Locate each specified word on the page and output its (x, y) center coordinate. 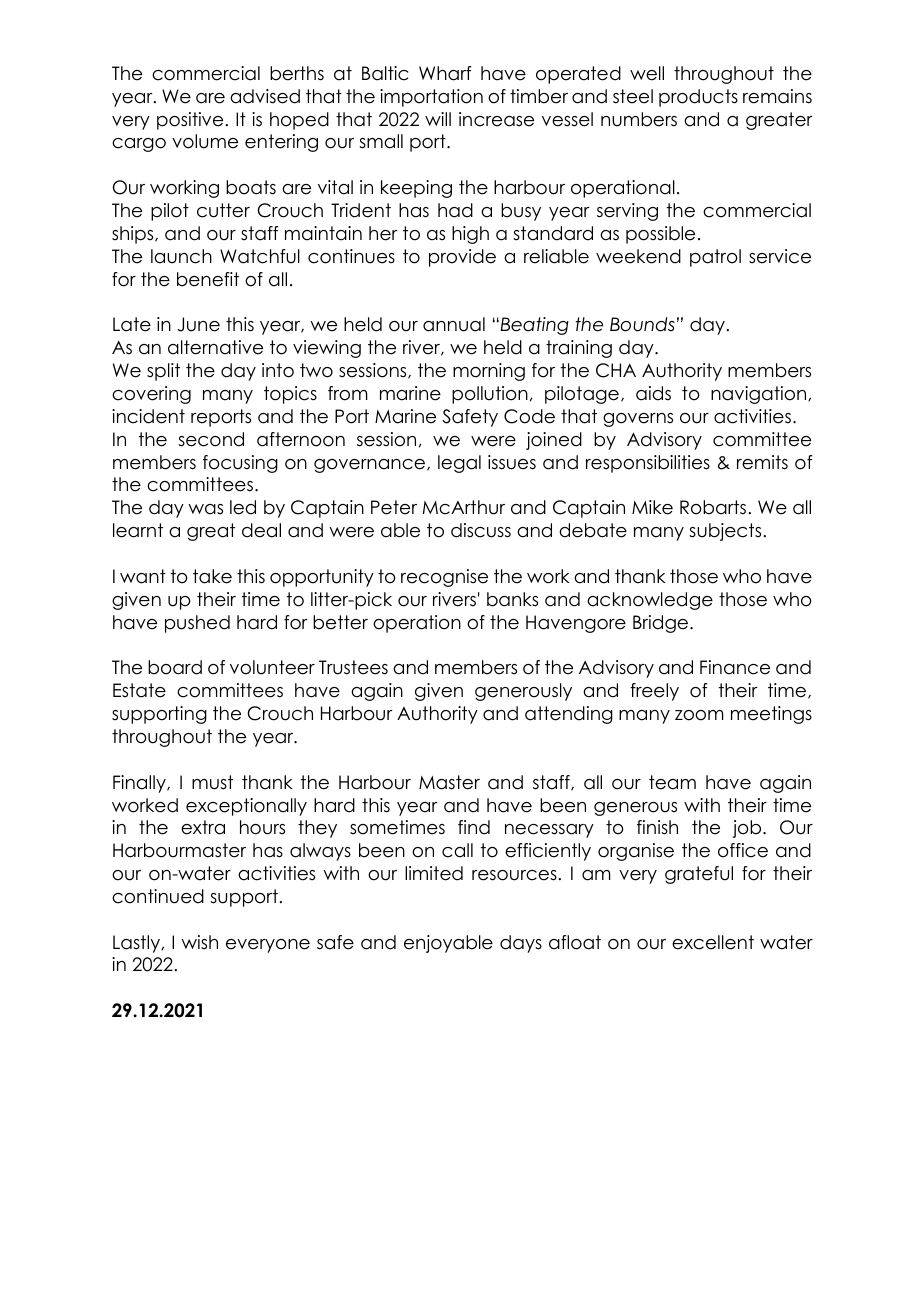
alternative (215, 347)
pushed (197, 624)
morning (489, 372)
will (438, 119)
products (698, 98)
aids (653, 393)
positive (190, 121)
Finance (735, 667)
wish (199, 942)
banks (512, 599)
